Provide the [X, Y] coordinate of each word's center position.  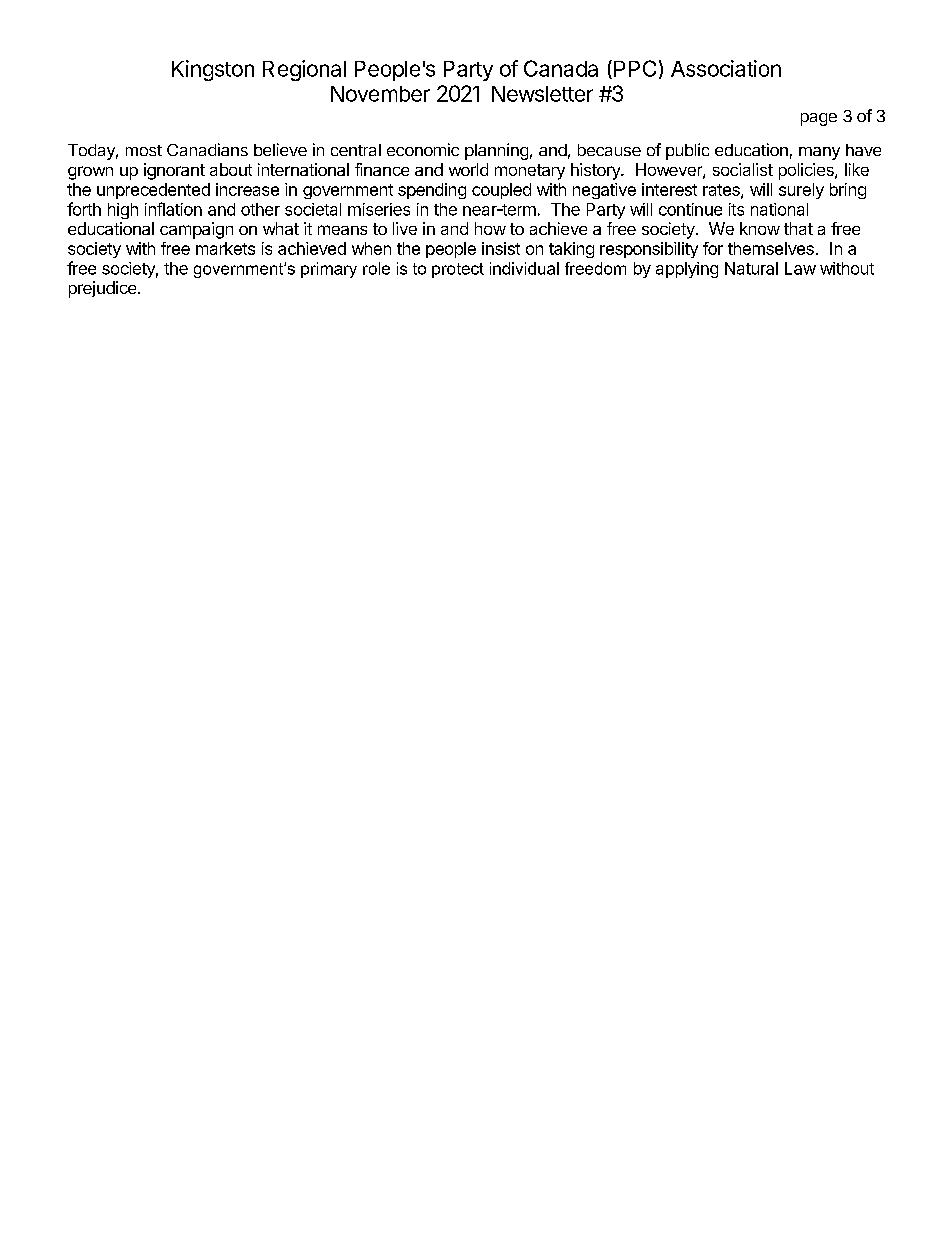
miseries [379, 209]
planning [496, 151]
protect [458, 270]
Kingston [213, 70]
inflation [173, 209]
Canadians [207, 149]
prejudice [104, 289]
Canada [561, 68]
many [819, 153]
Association [726, 68]
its [736, 209]
